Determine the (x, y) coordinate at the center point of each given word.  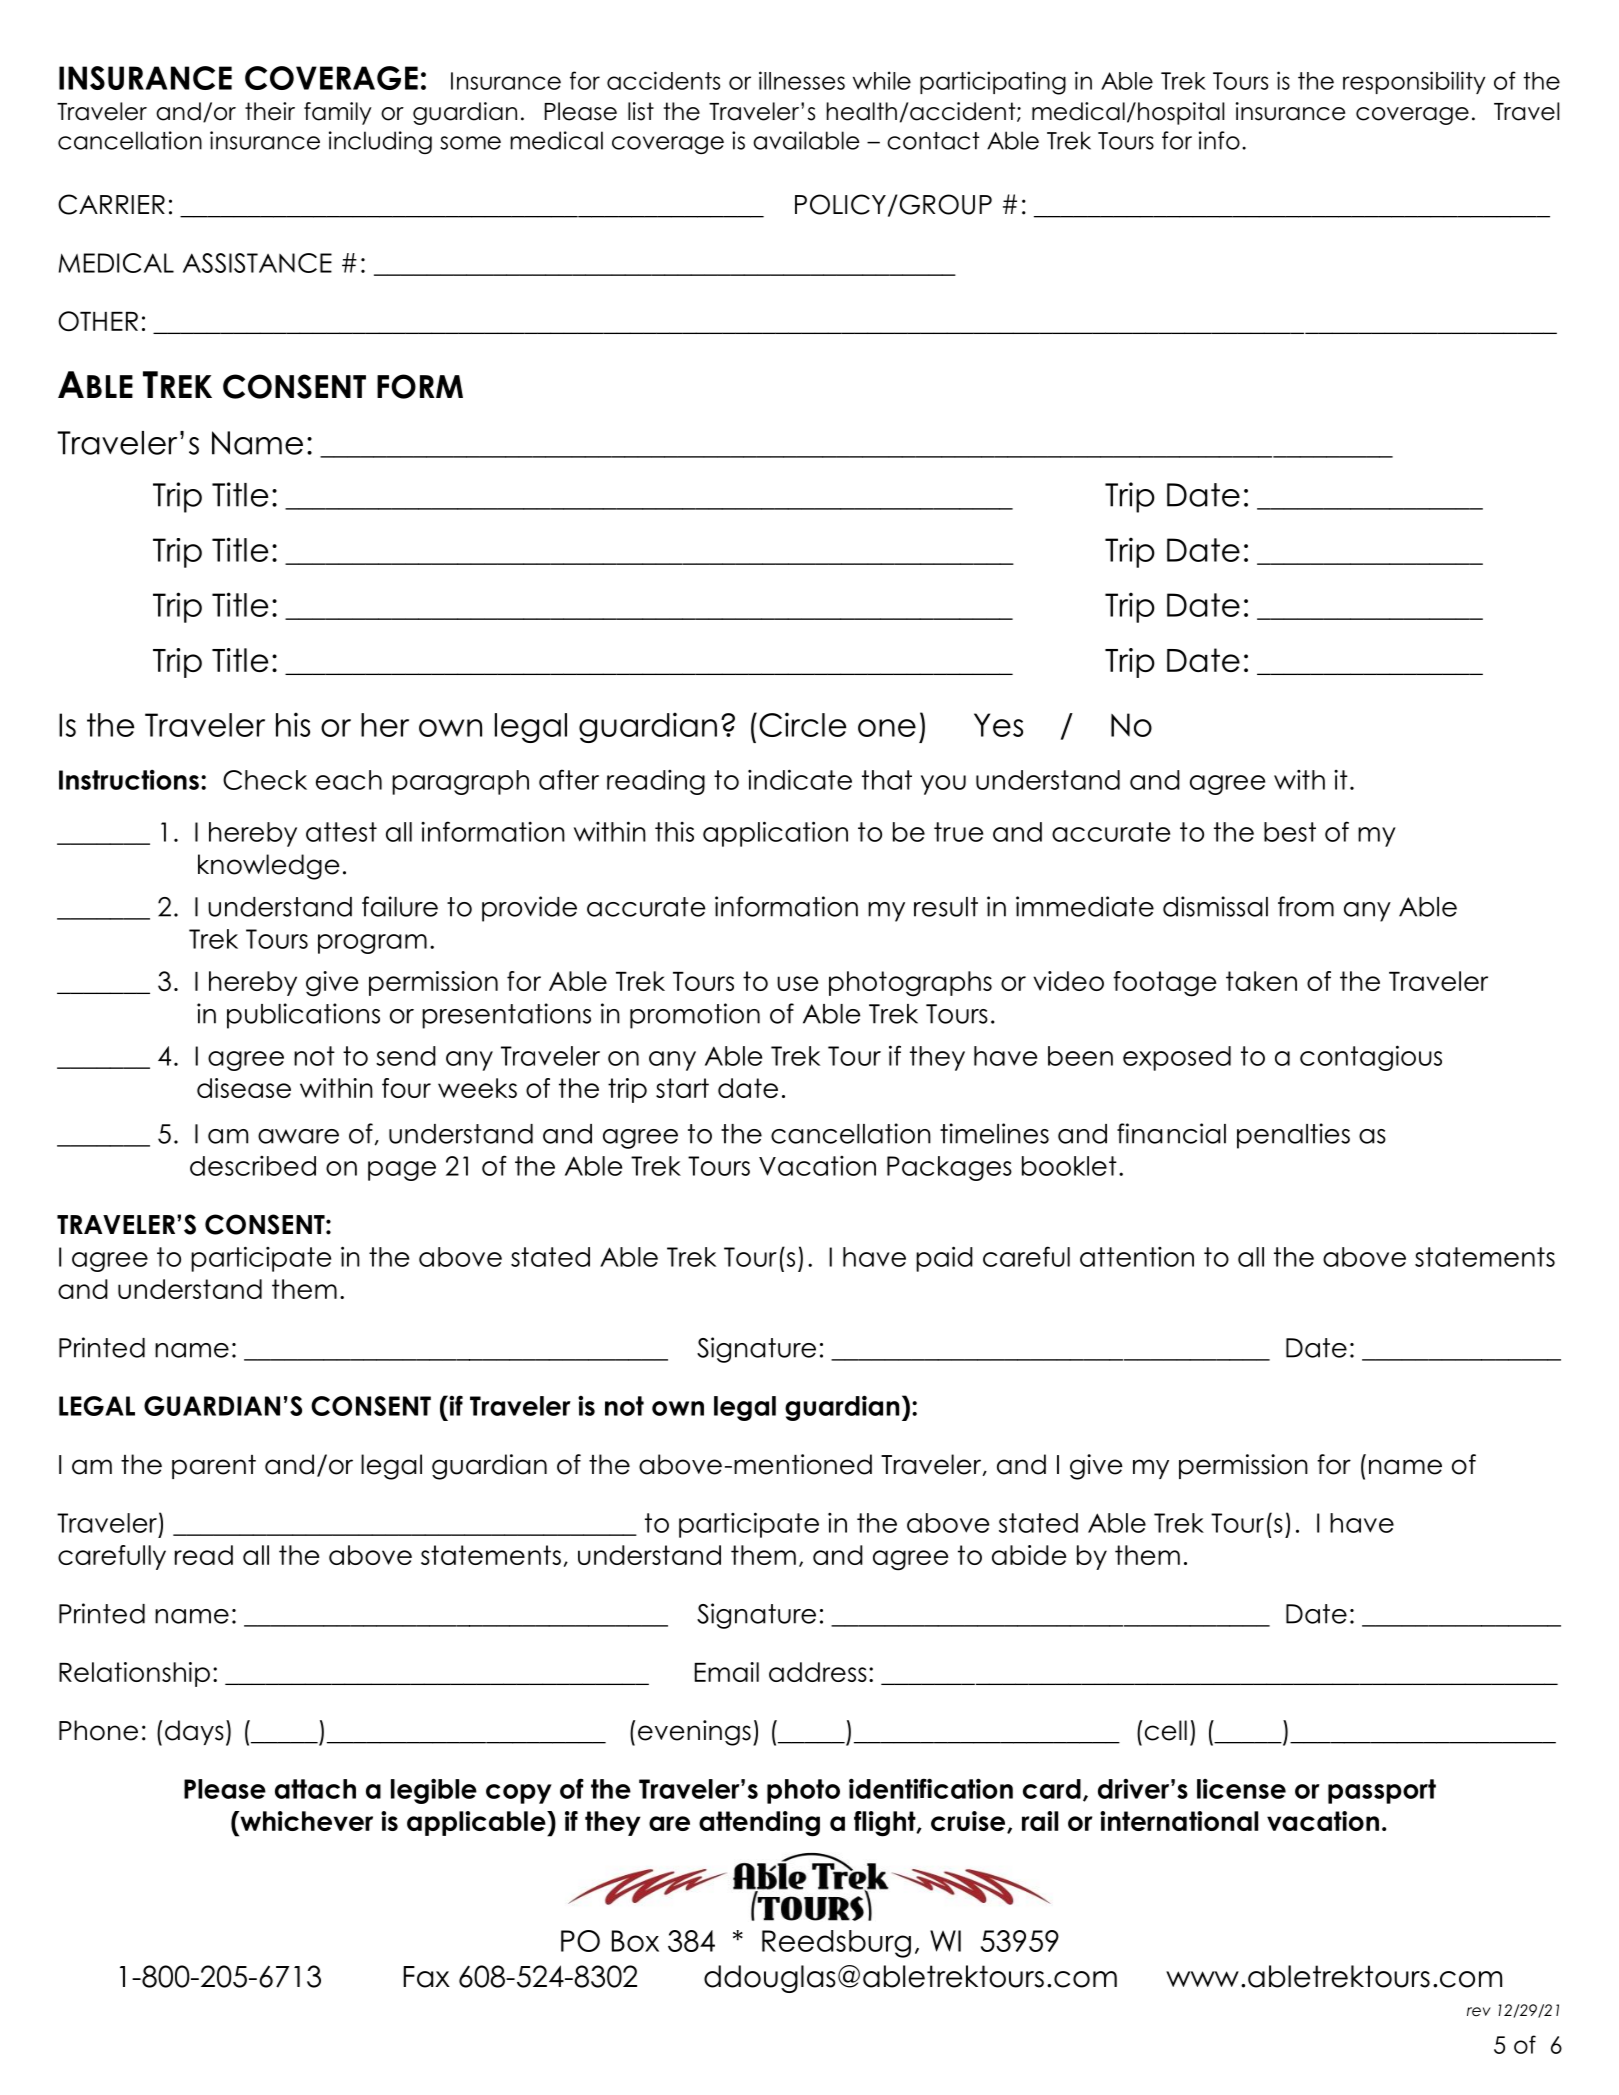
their (270, 111)
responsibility (1414, 82)
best (1290, 832)
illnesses (802, 80)
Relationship (134, 1674)
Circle (803, 724)
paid (944, 1259)
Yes (998, 725)
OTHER (98, 321)
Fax (426, 1977)
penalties (1293, 1136)
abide (1029, 1555)
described (253, 1166)
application (775, 834)
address (818, 1672)
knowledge (269, 867)
